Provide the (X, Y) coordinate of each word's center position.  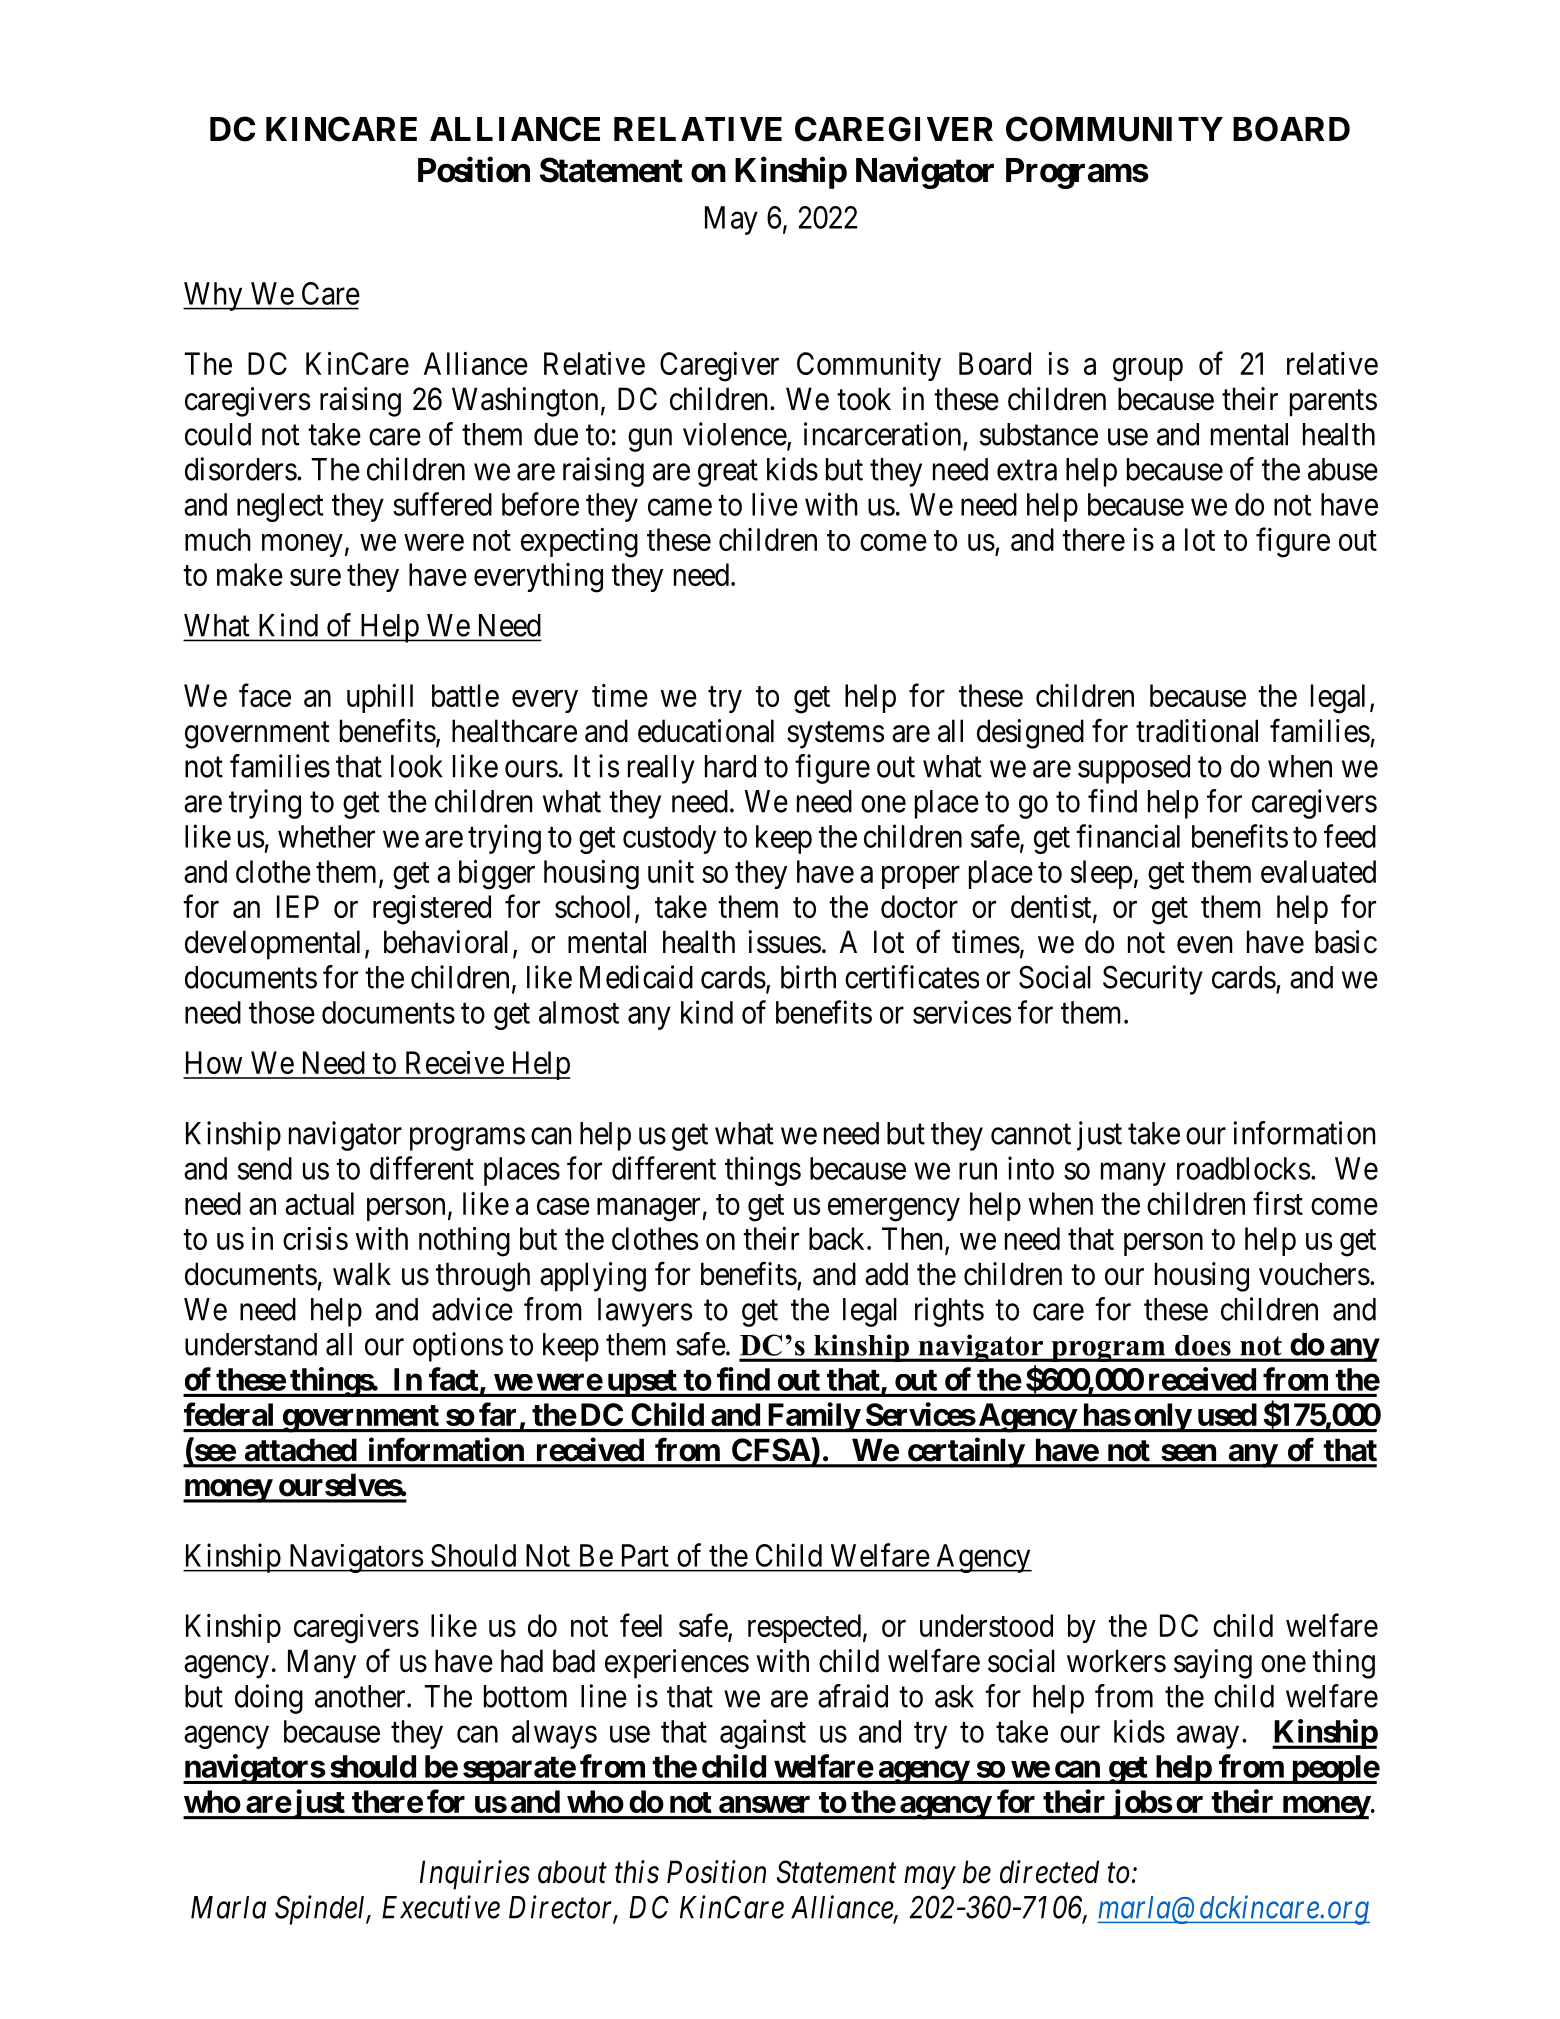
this (637, 1872)
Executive (441, 1907)
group (1148, 370)
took (864, 399)
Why (214, 296)
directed (1049, 1872)
